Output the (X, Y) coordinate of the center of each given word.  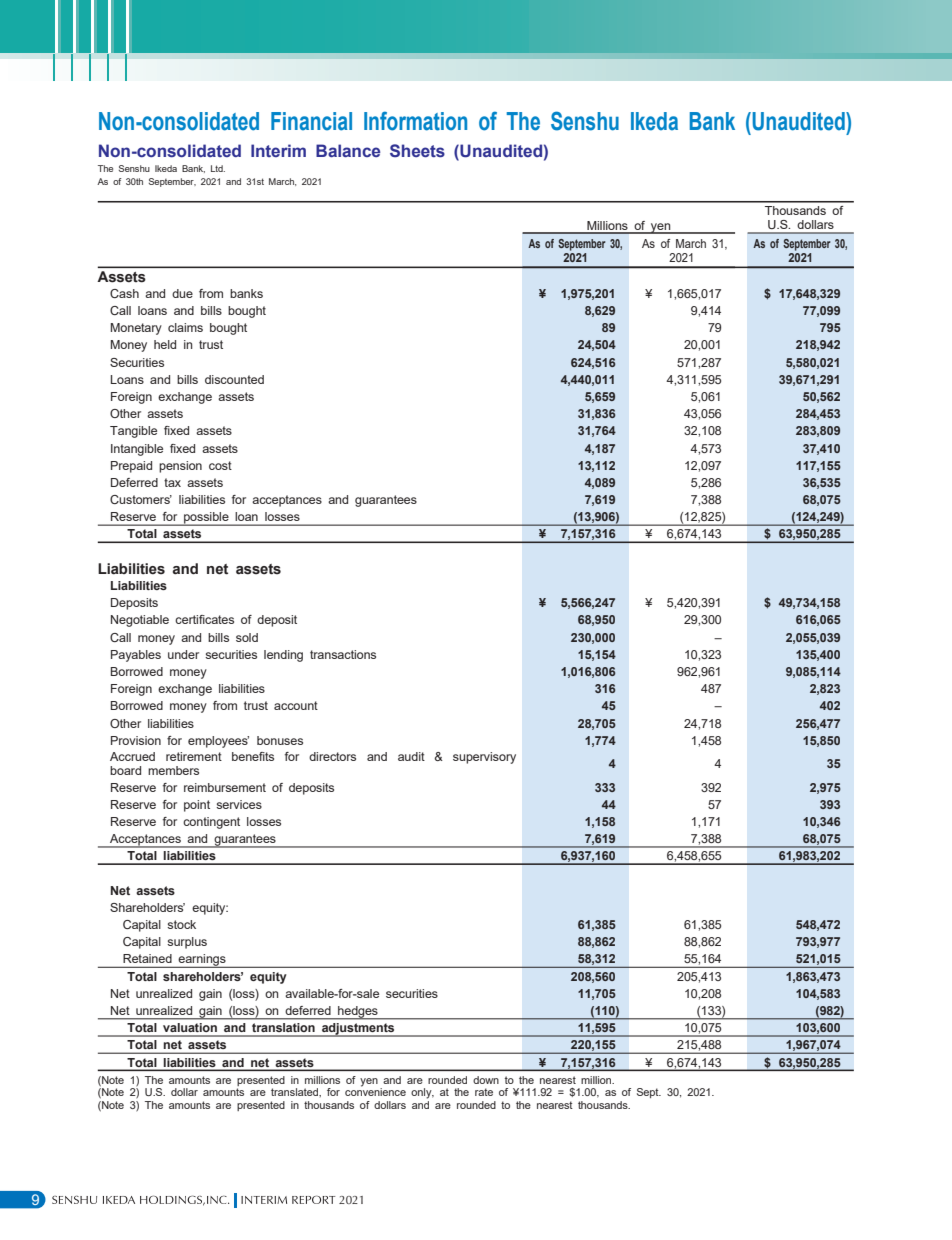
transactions (343, 654)
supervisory (484, 758)
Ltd (218, 168)
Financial (311, 121)
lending (283, 656)
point (197, 806)
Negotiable (140, 621)
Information (415, 121)
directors (332, 756)
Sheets (417, 151)
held (165, 344)
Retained (147, 958)
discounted (234, 379)
